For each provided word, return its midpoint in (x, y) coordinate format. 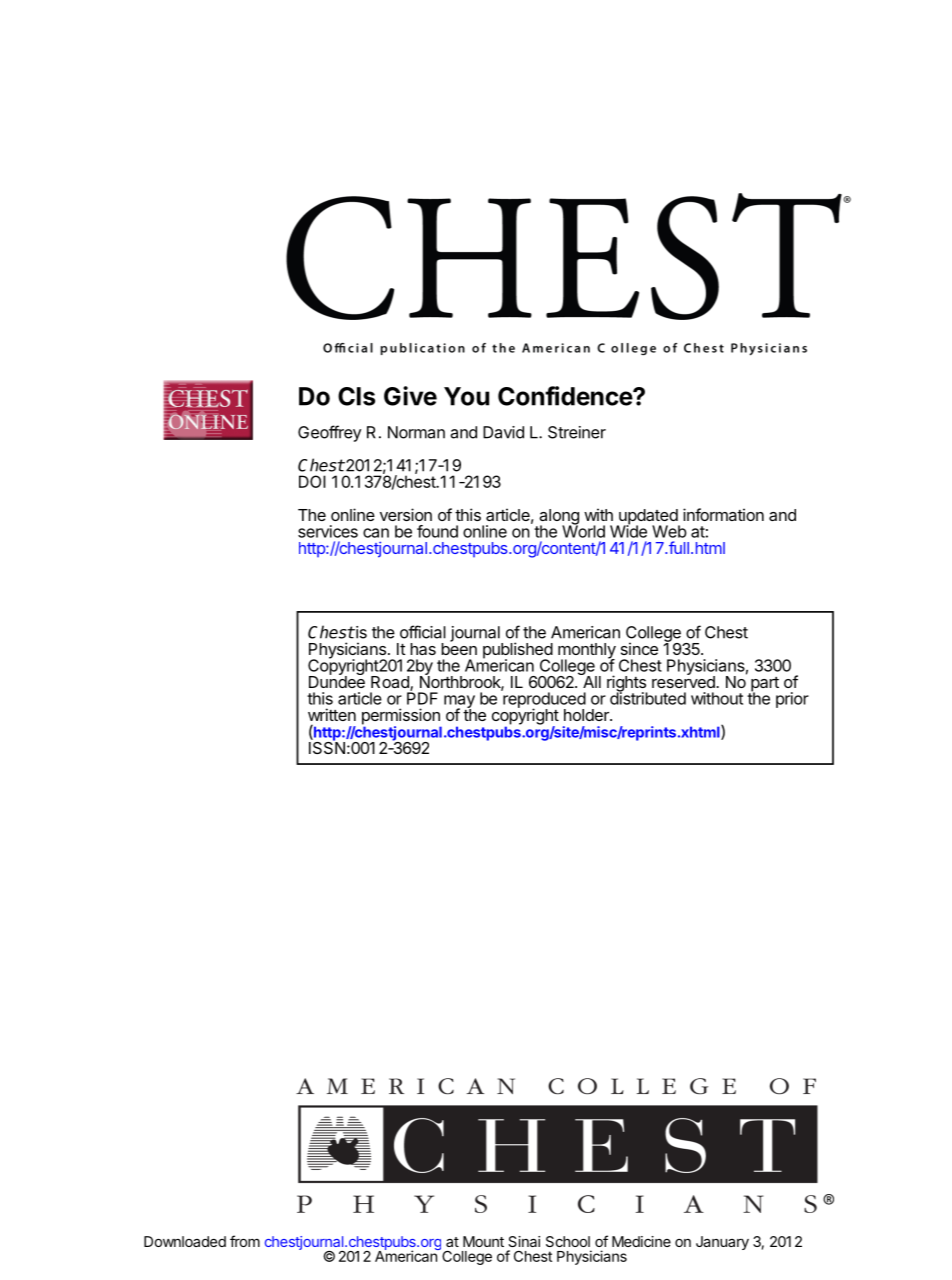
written (332, 714)
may (459, 702)
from (245, 1241)
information (723, 514)
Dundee (337, 681)
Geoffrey (329, 433)
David (503, 432)
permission (401, 717)
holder (587, 715)
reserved (684, 681)
